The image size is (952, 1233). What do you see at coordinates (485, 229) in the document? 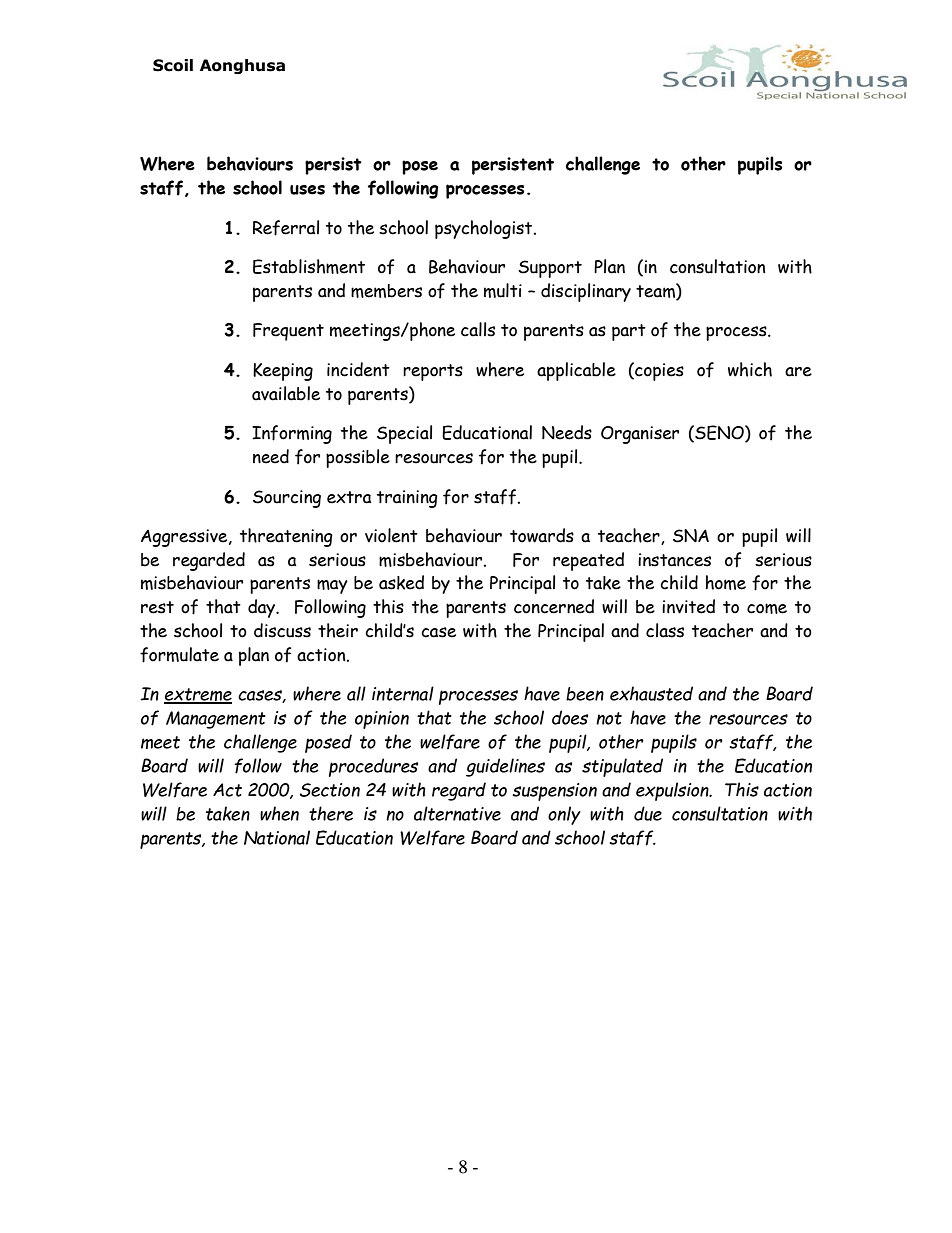
I see `psychologist` at bounding box center [485, 229].
